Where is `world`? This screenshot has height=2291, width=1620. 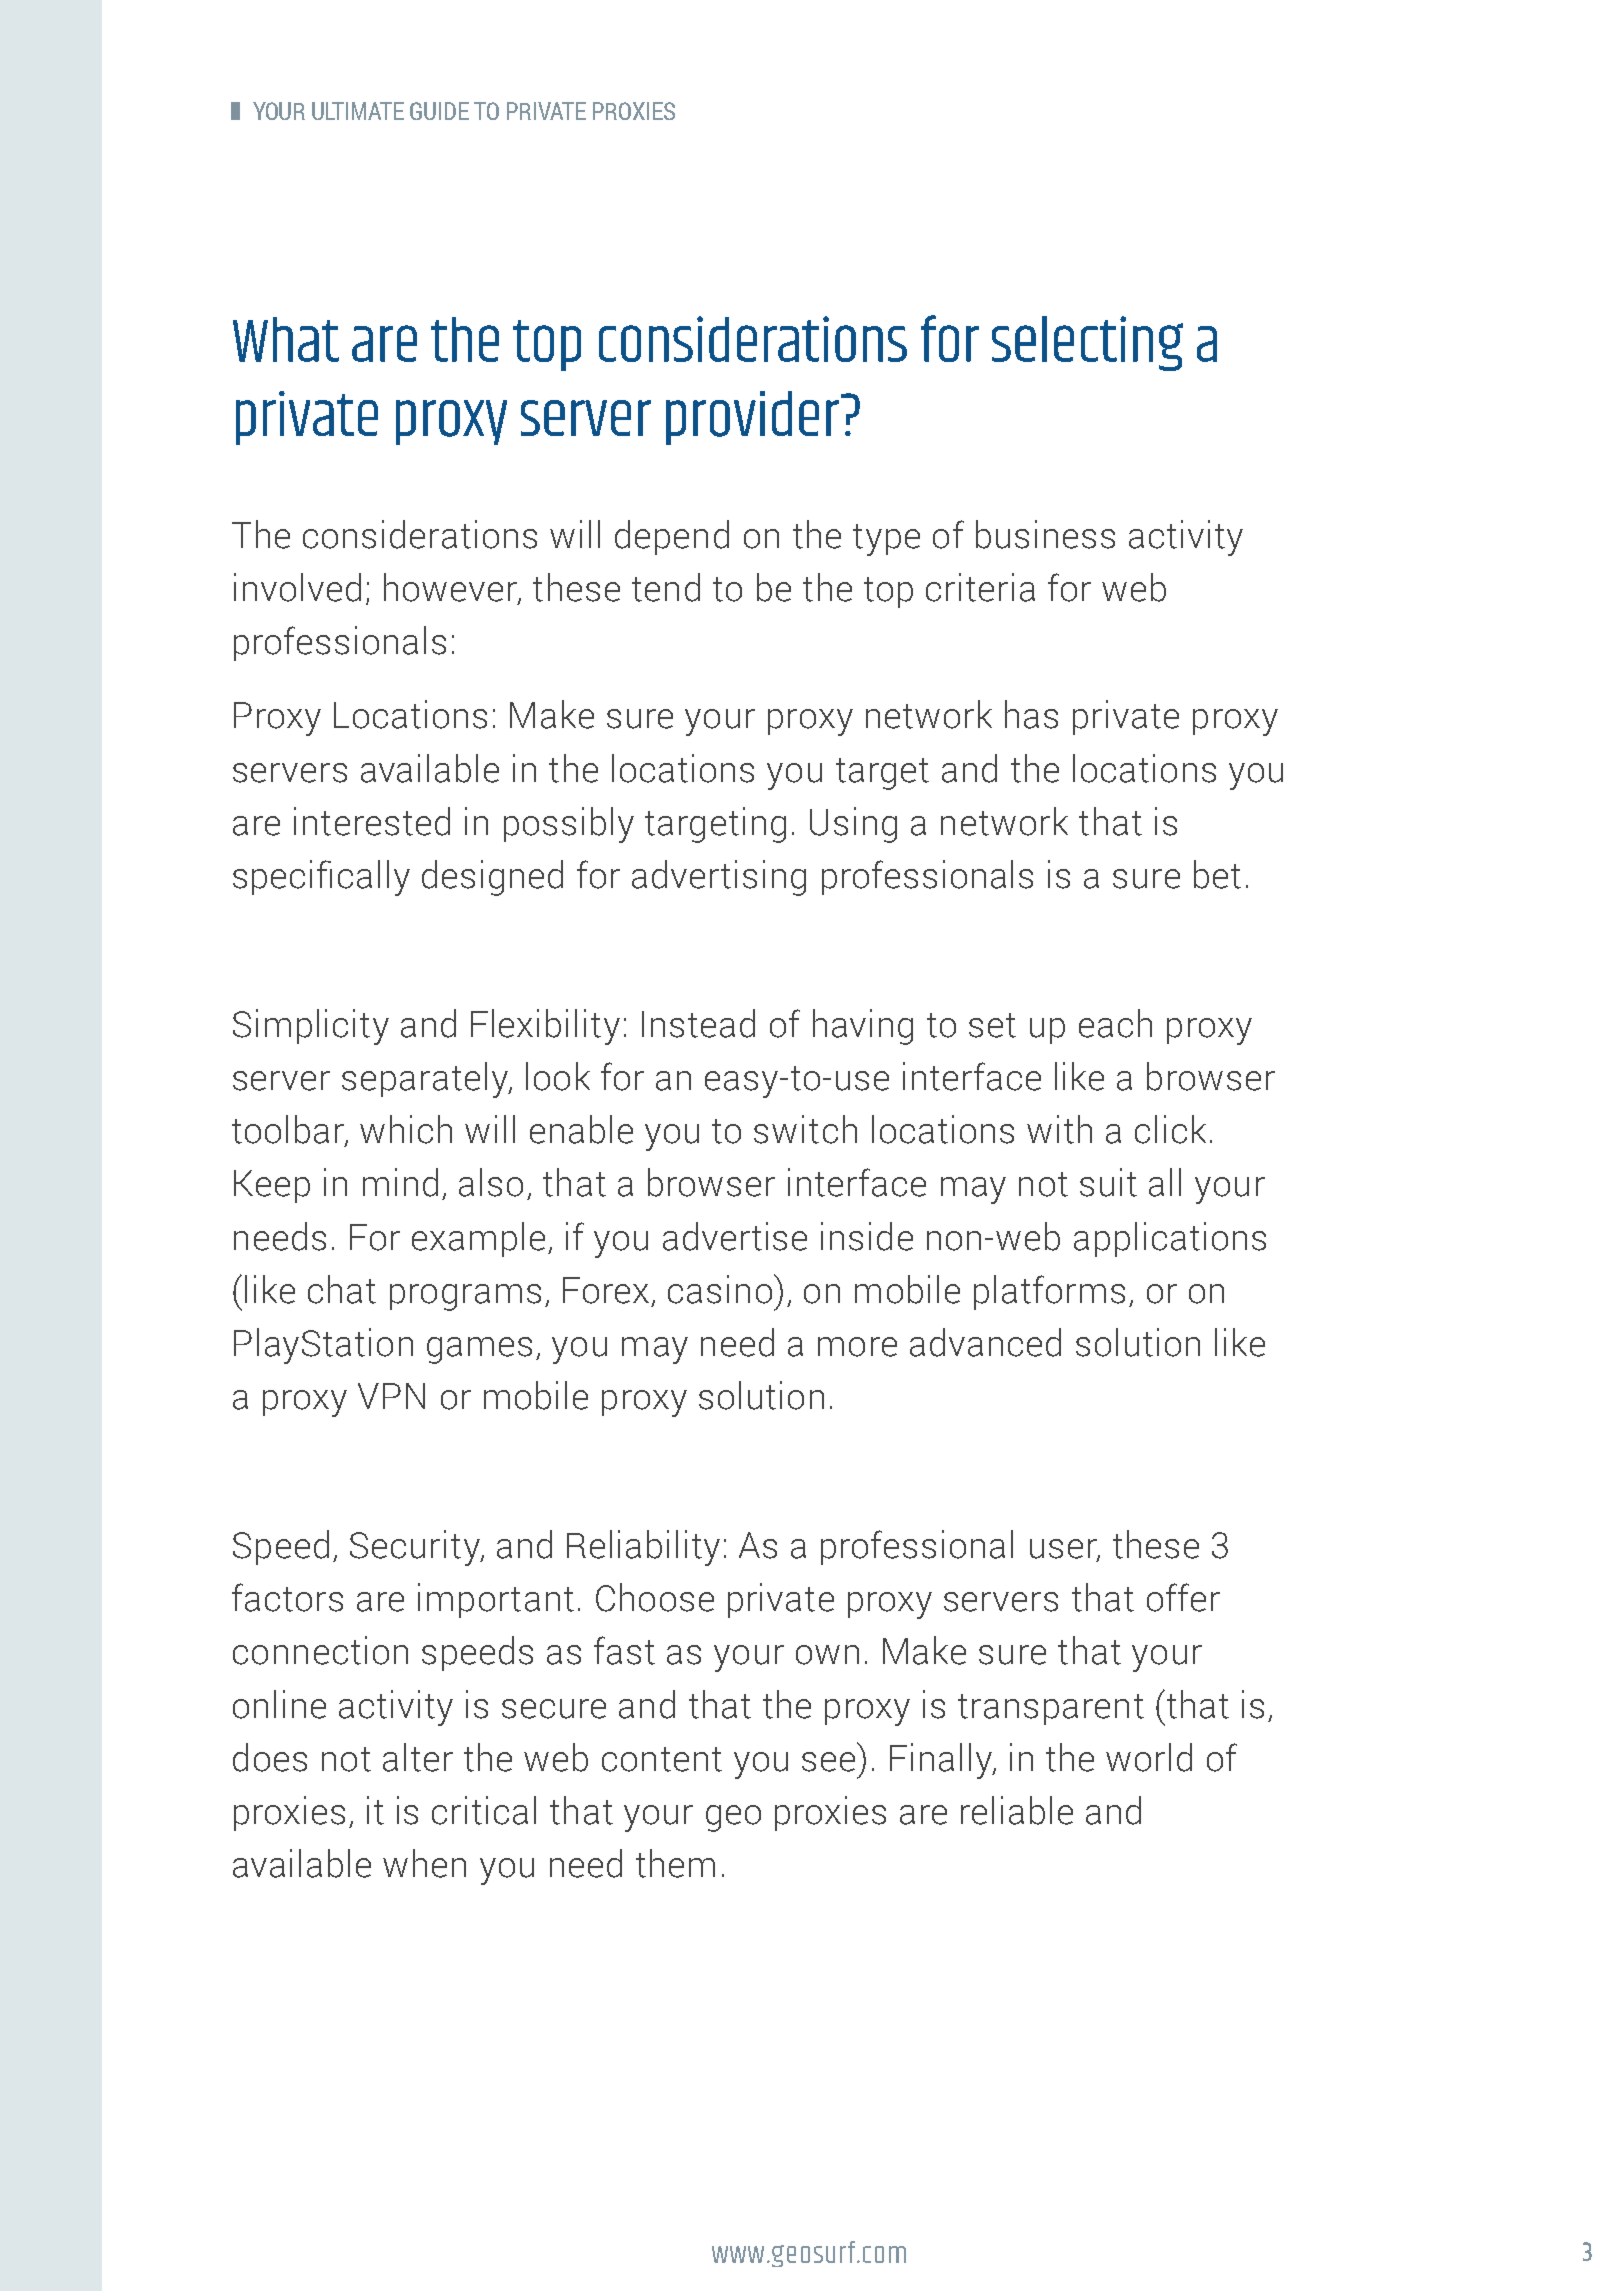
world is located at coordinates (1149, 1757).
